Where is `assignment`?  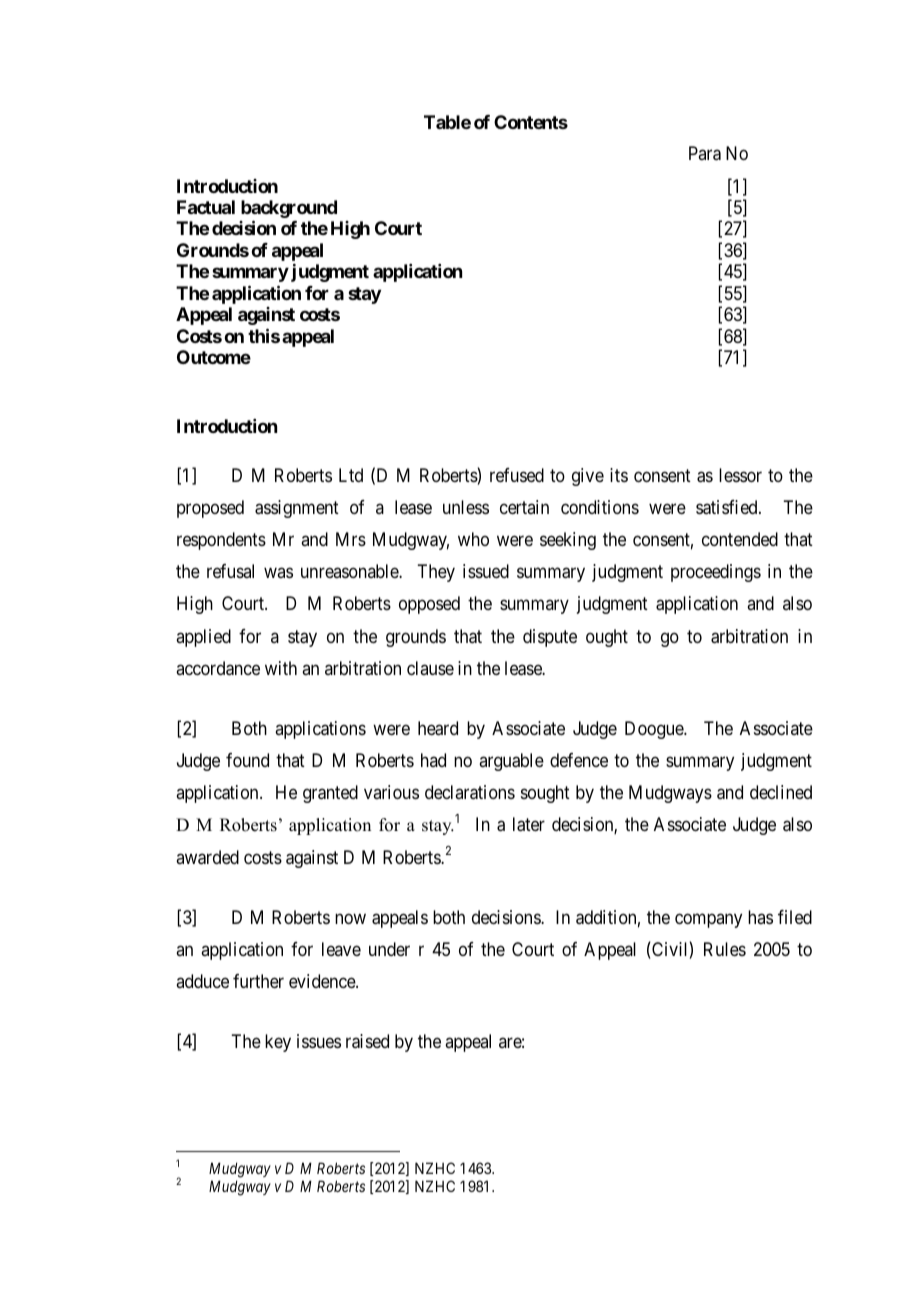
assignment is located at coordinates (297, 509).
